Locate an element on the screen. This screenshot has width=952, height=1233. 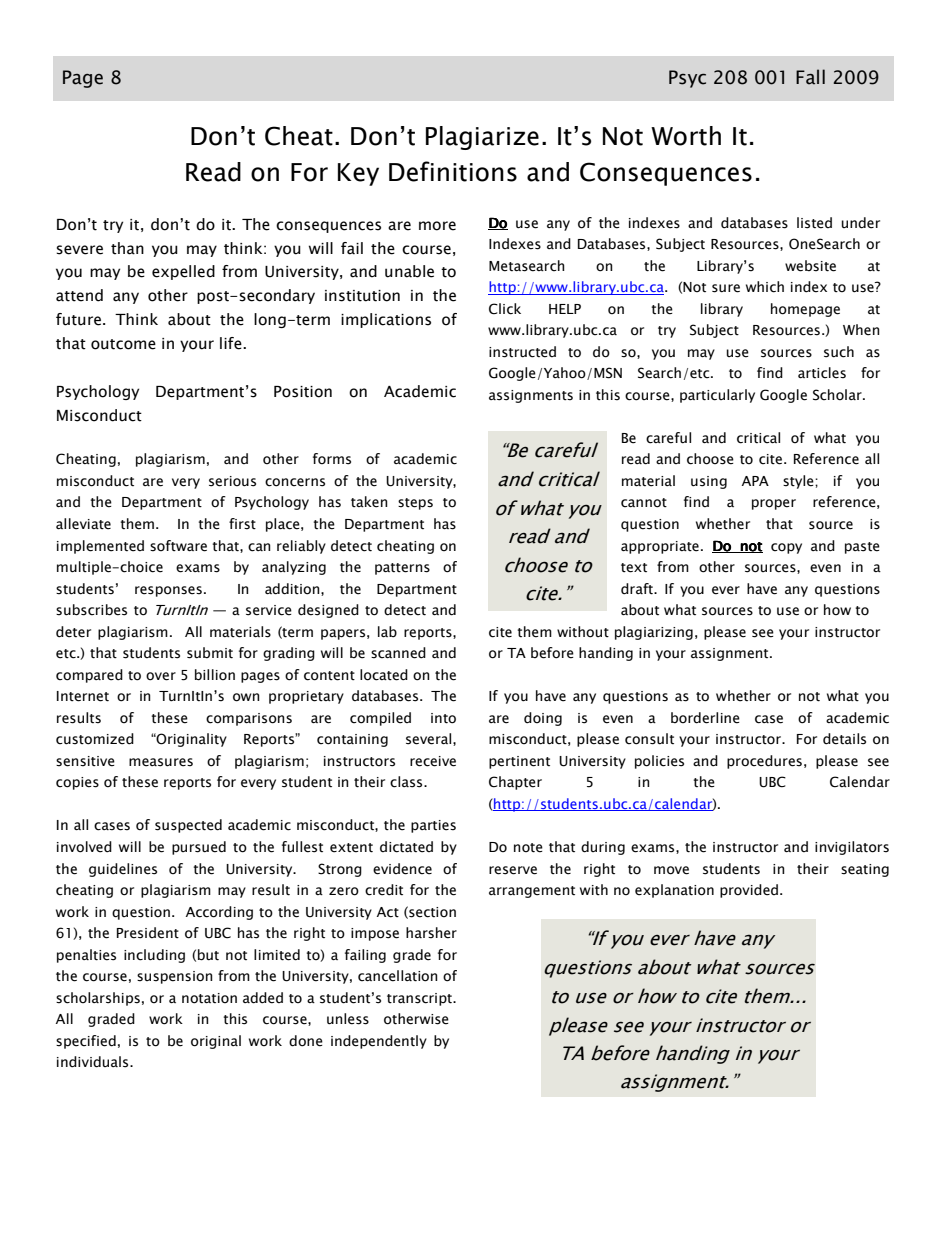
Plagiarize is located at coordinates (482, 138).
